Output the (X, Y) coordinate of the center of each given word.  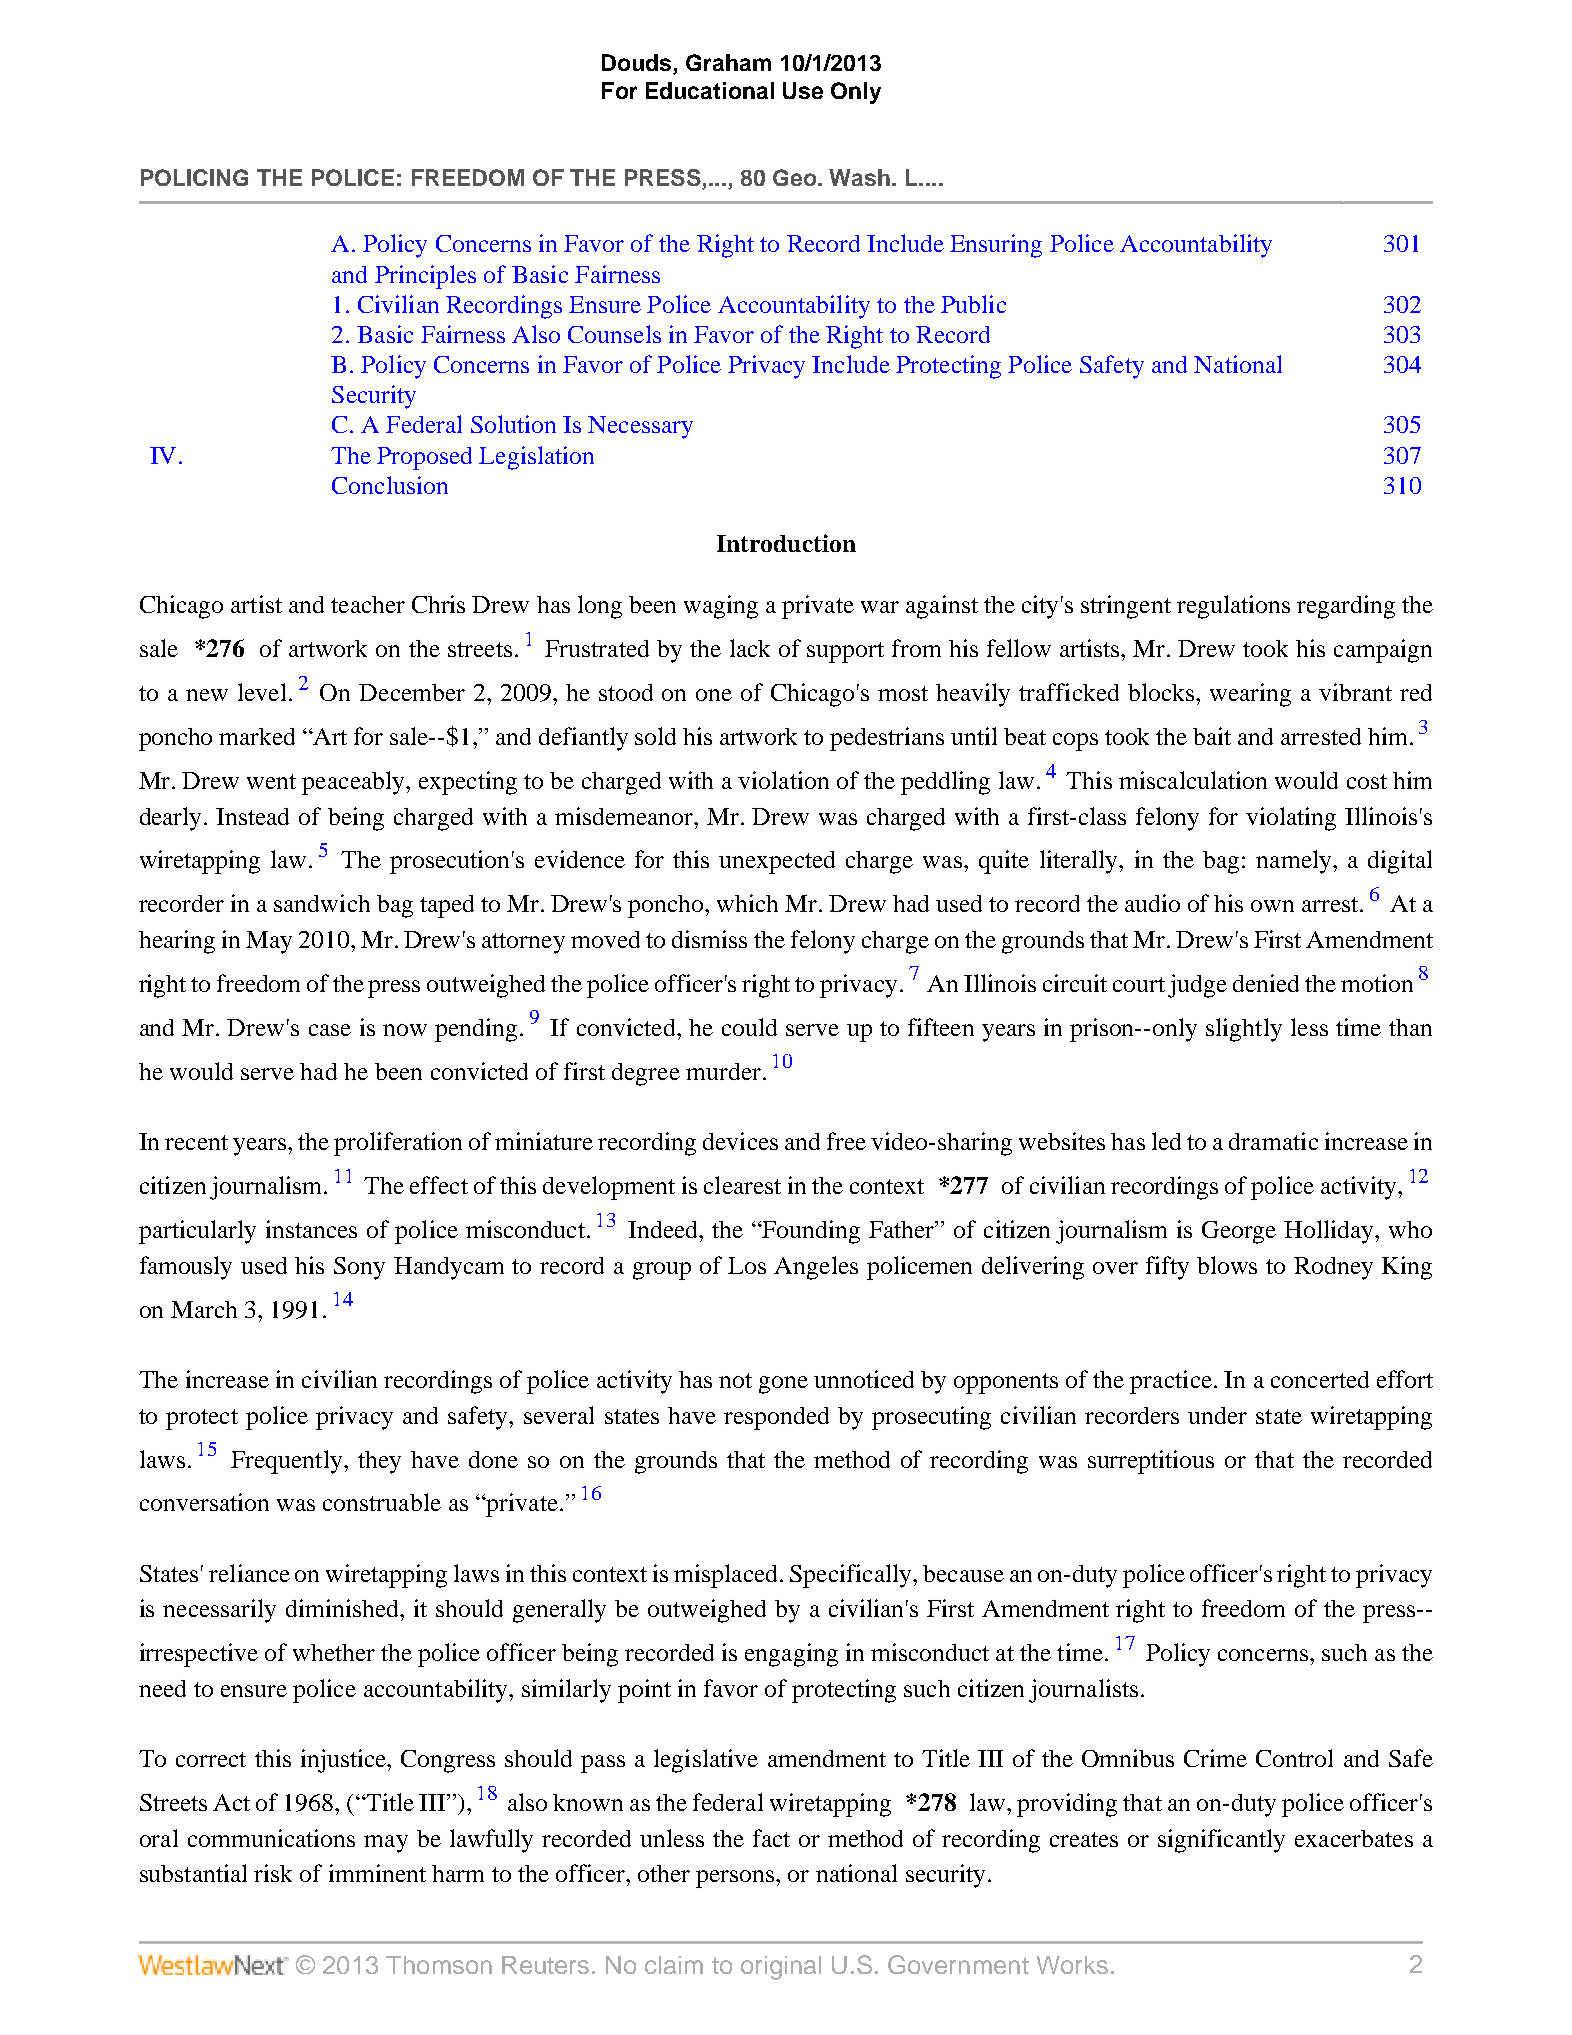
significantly (1221, 1841)
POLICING (194, 177)
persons (735, 1879)
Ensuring (996, 246)
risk (273, 1873)
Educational (710, 90)
